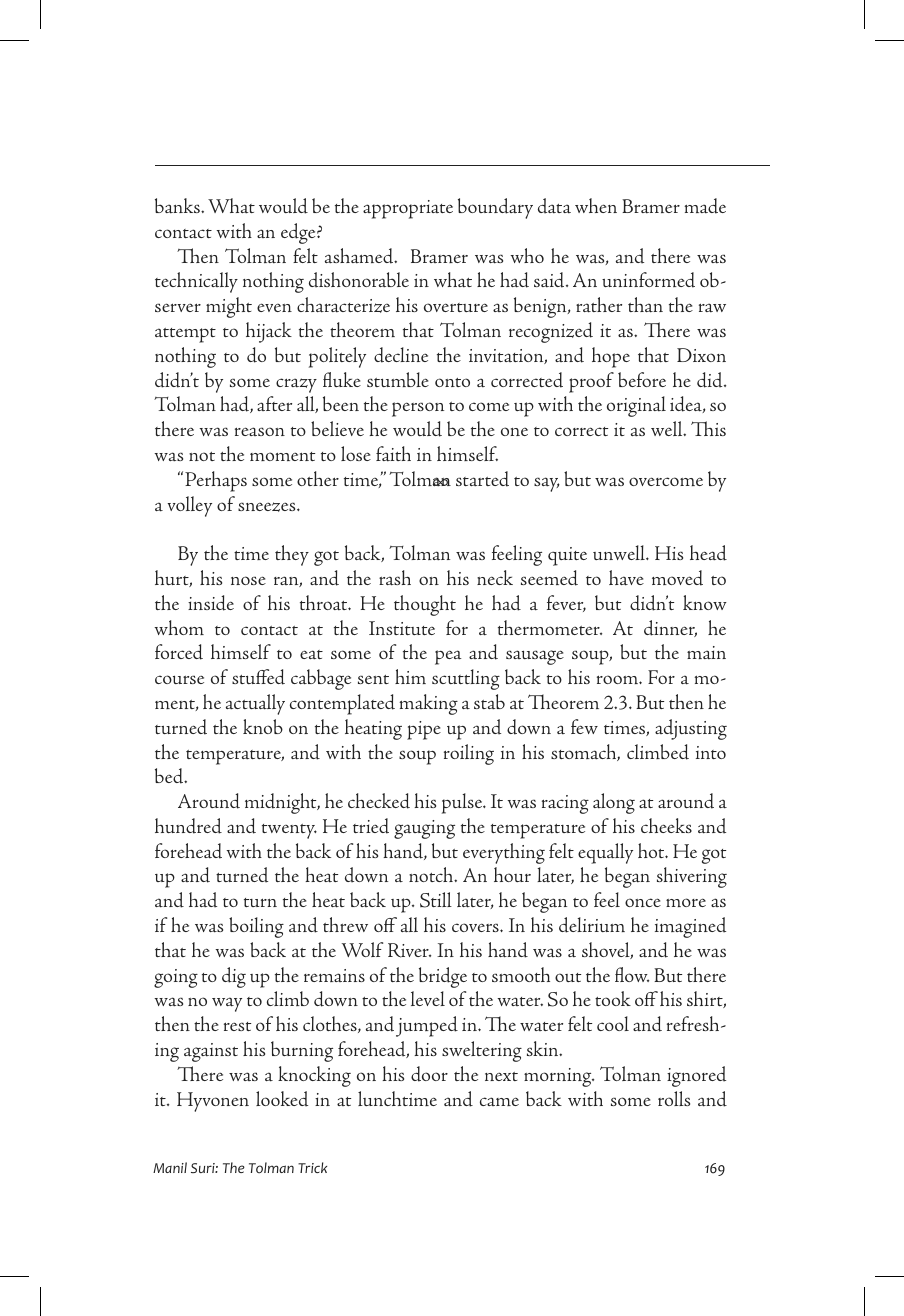  Describe the element at coordinates (436, 900) in the screenshot. I see `Still` at that location.
